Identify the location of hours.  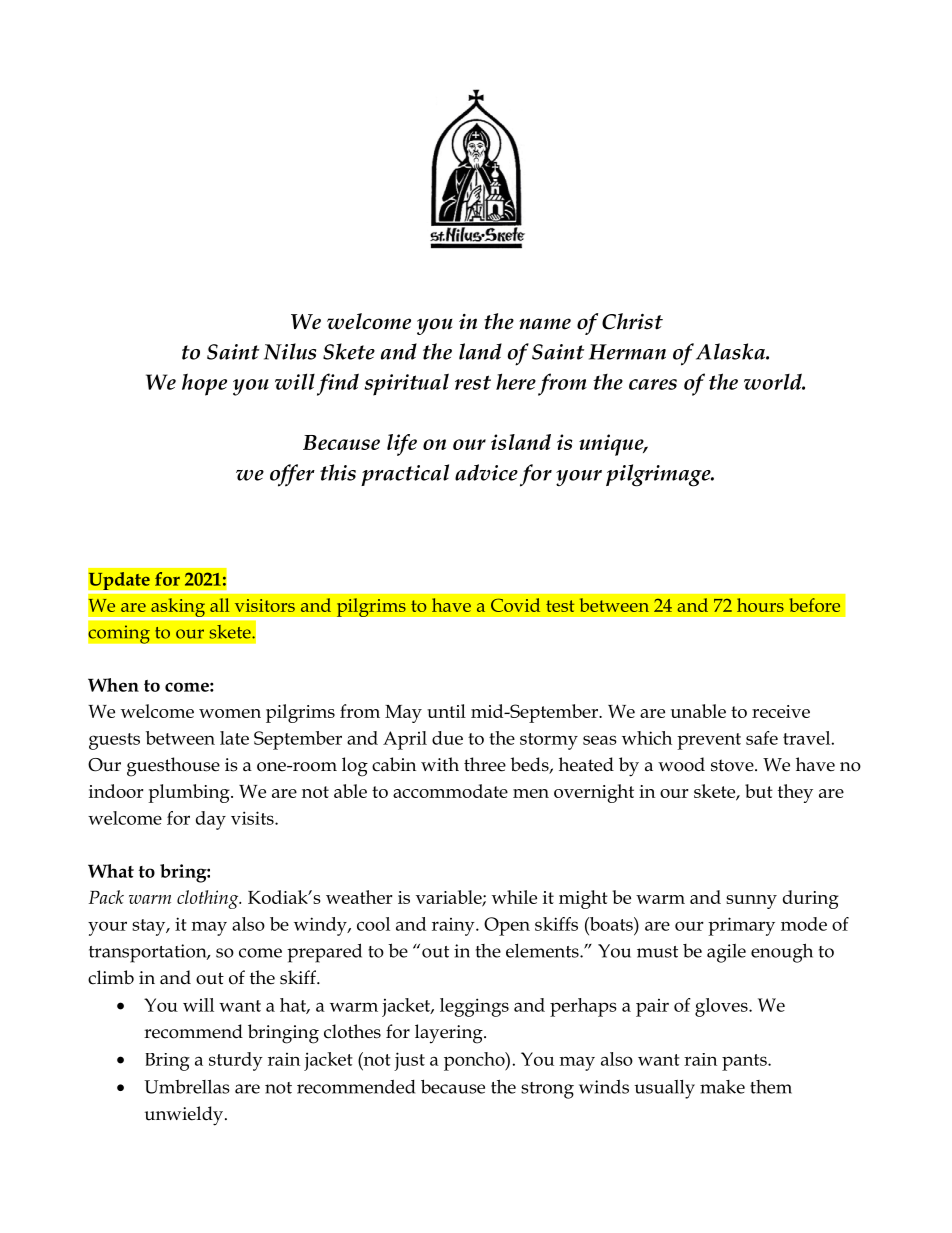
(760, 605).
